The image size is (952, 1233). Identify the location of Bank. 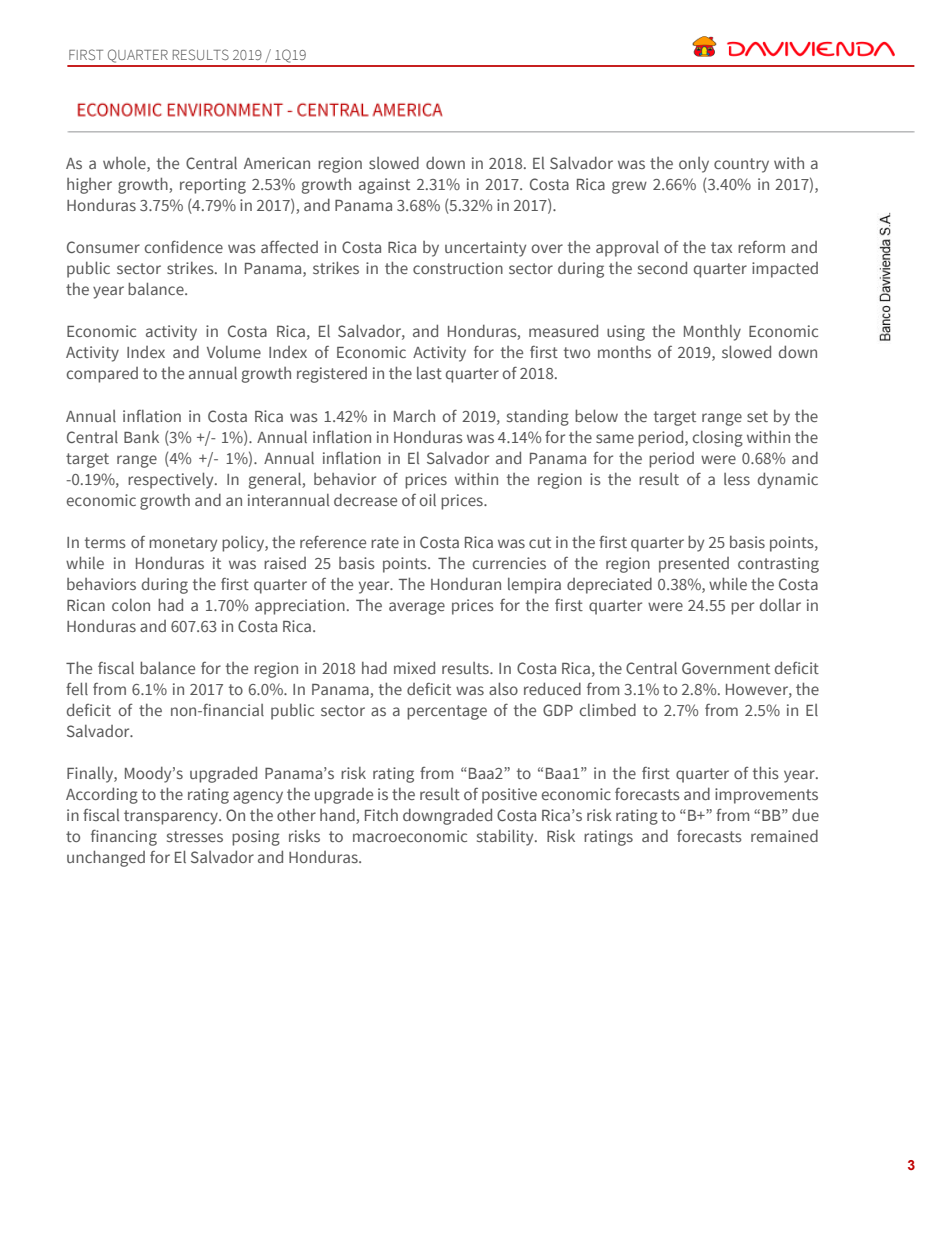
(141, 437).
